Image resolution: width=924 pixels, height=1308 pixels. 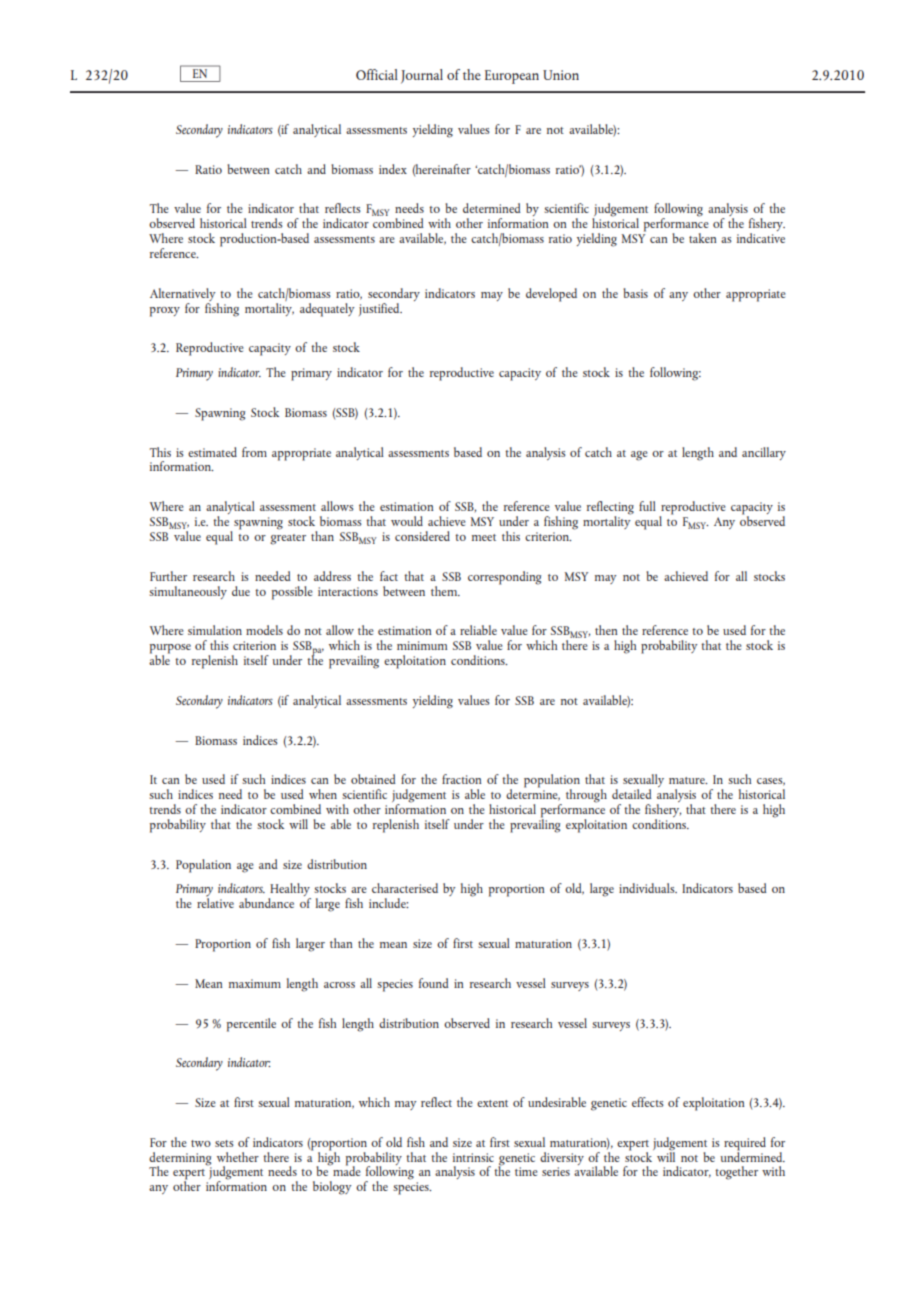 What do you see at coordinates (215, 630) in the page?
I see `simulation` at bounding box center [215, 630].
